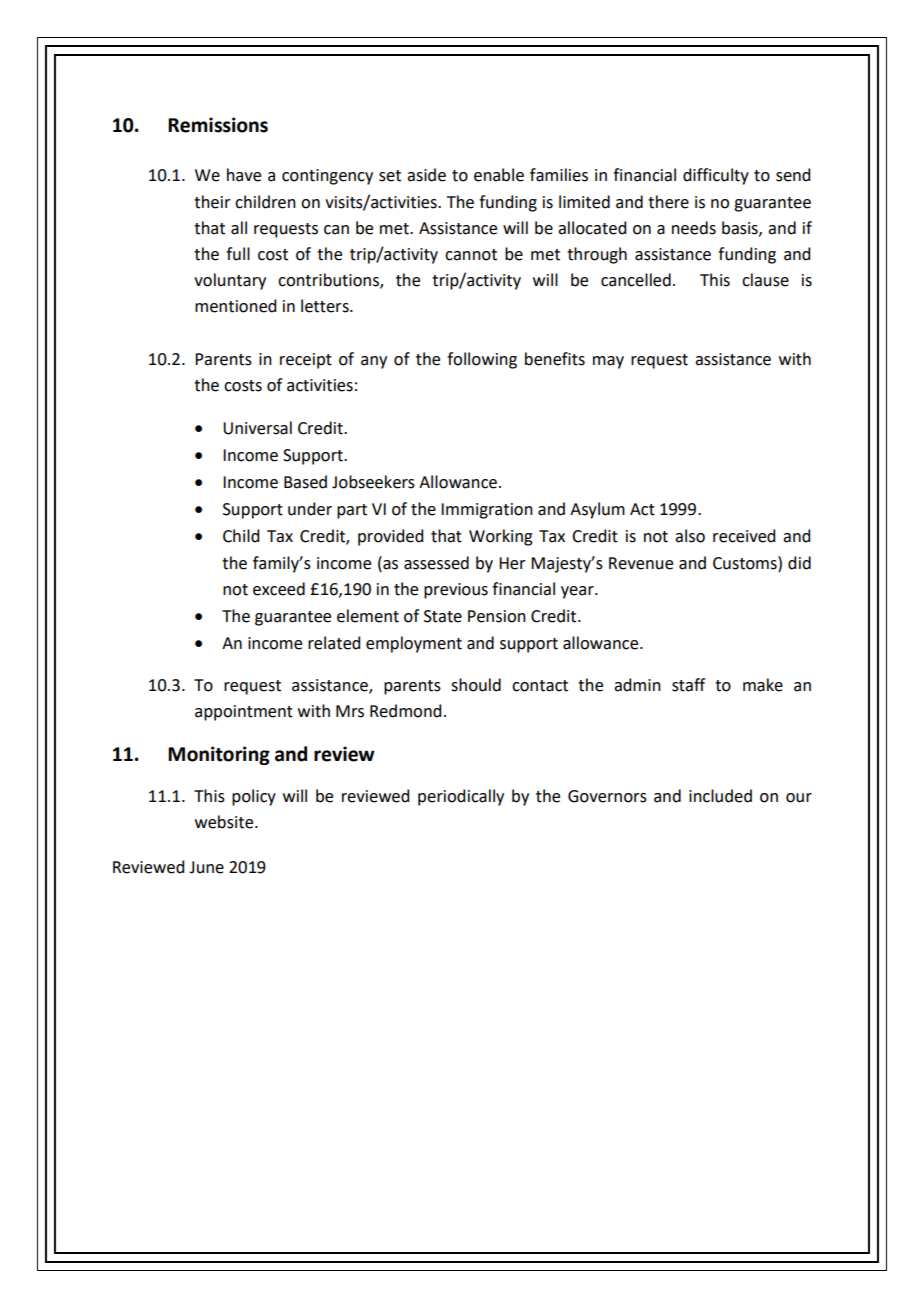 The width and height of the image is (924, 1308). Describe the element at coordinates (608, 362) in the image. I see `may` at that location.
